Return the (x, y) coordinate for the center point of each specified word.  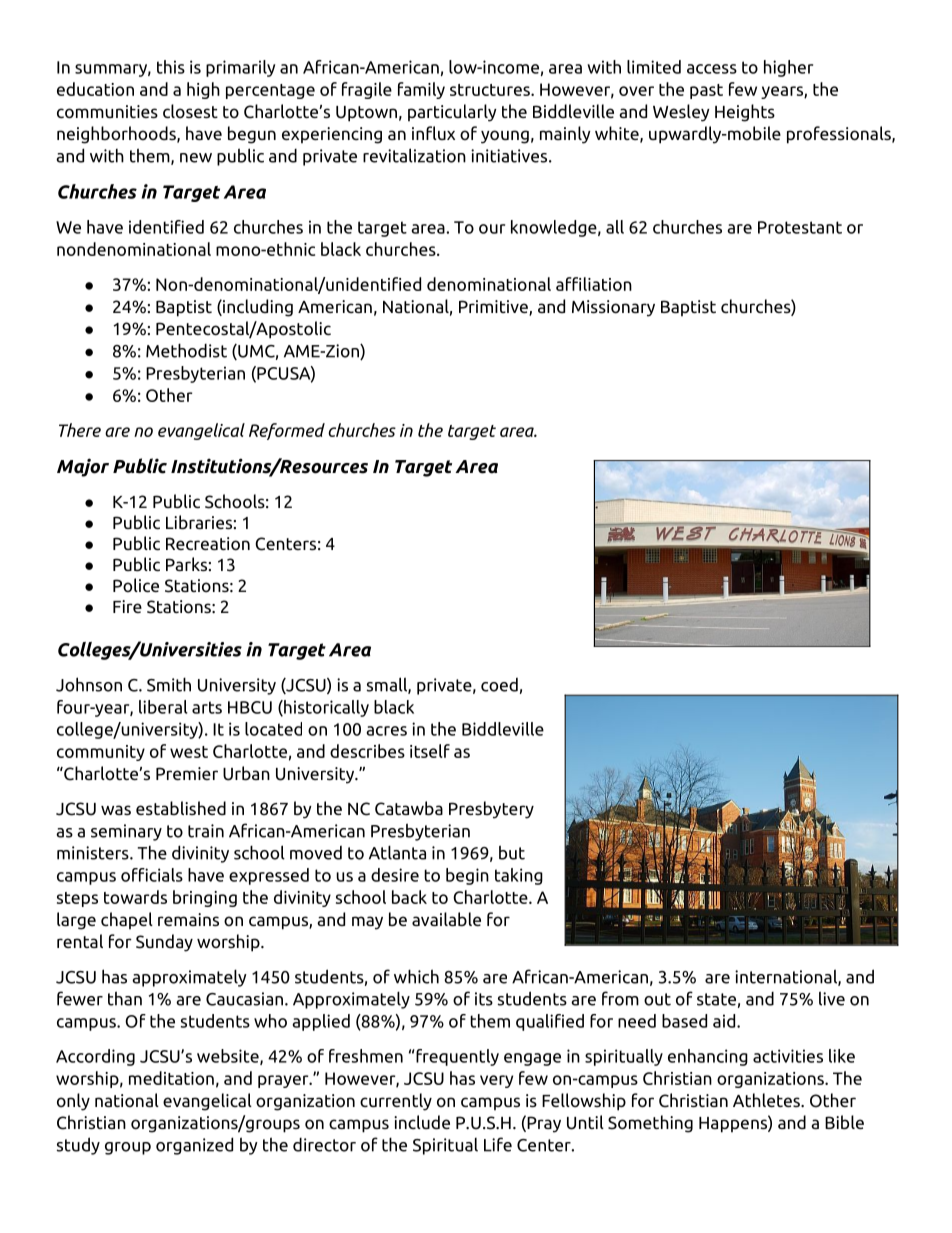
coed (499, 685)
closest (190, 111)
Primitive (494, 308)
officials (152, 875)
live (832, 998)
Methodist (186, 350)
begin (467, 876)
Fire (127, 606)
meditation (171, 1078)
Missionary (613, 308)
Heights (745, 113)
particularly (452, 113)
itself (430, 751)
